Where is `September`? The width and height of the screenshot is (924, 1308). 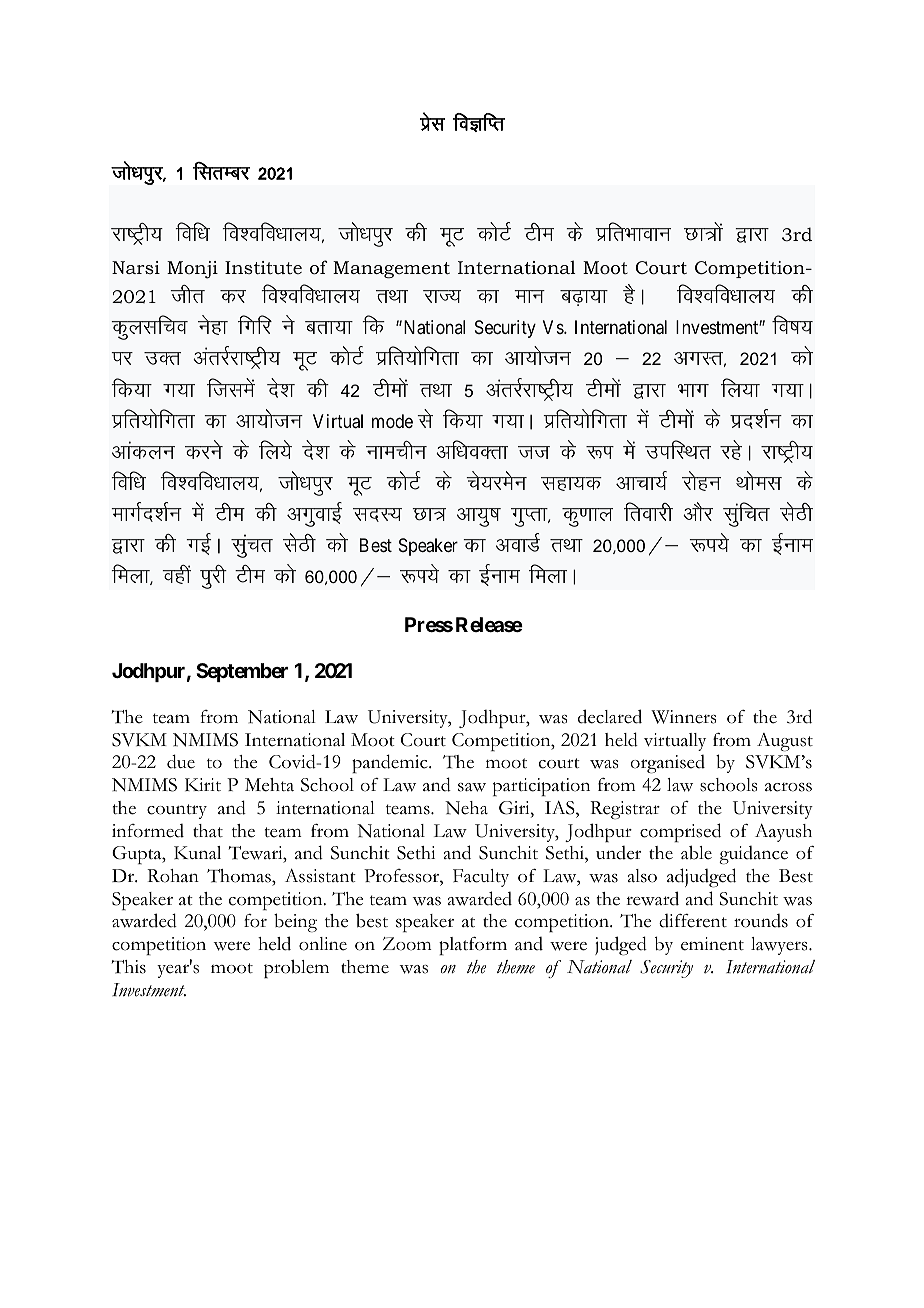 September is located at coordinates (242, 672).
